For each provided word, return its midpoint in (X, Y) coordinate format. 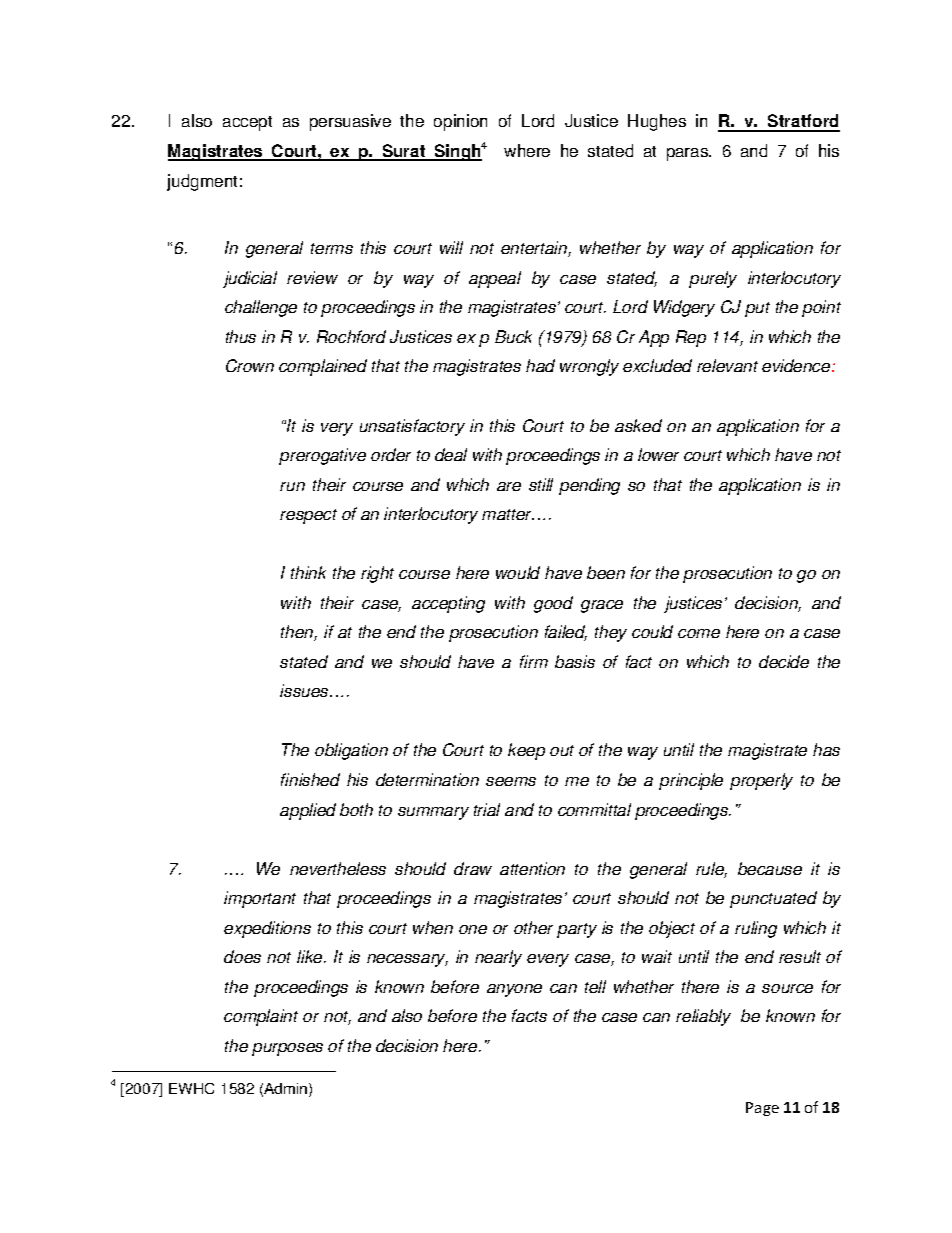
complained (323, 367)
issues (305, 690)
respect (308, 516)
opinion (460, 122)
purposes (287, 1049)
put (757, 309)
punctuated (773, 899)
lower (658, 454)
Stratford (803, 122)
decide (784, 661)
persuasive (350, 122)
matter (508, 514)
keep (526, 751)
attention (532, 868)
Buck (513, 336)
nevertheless (338, 868)
